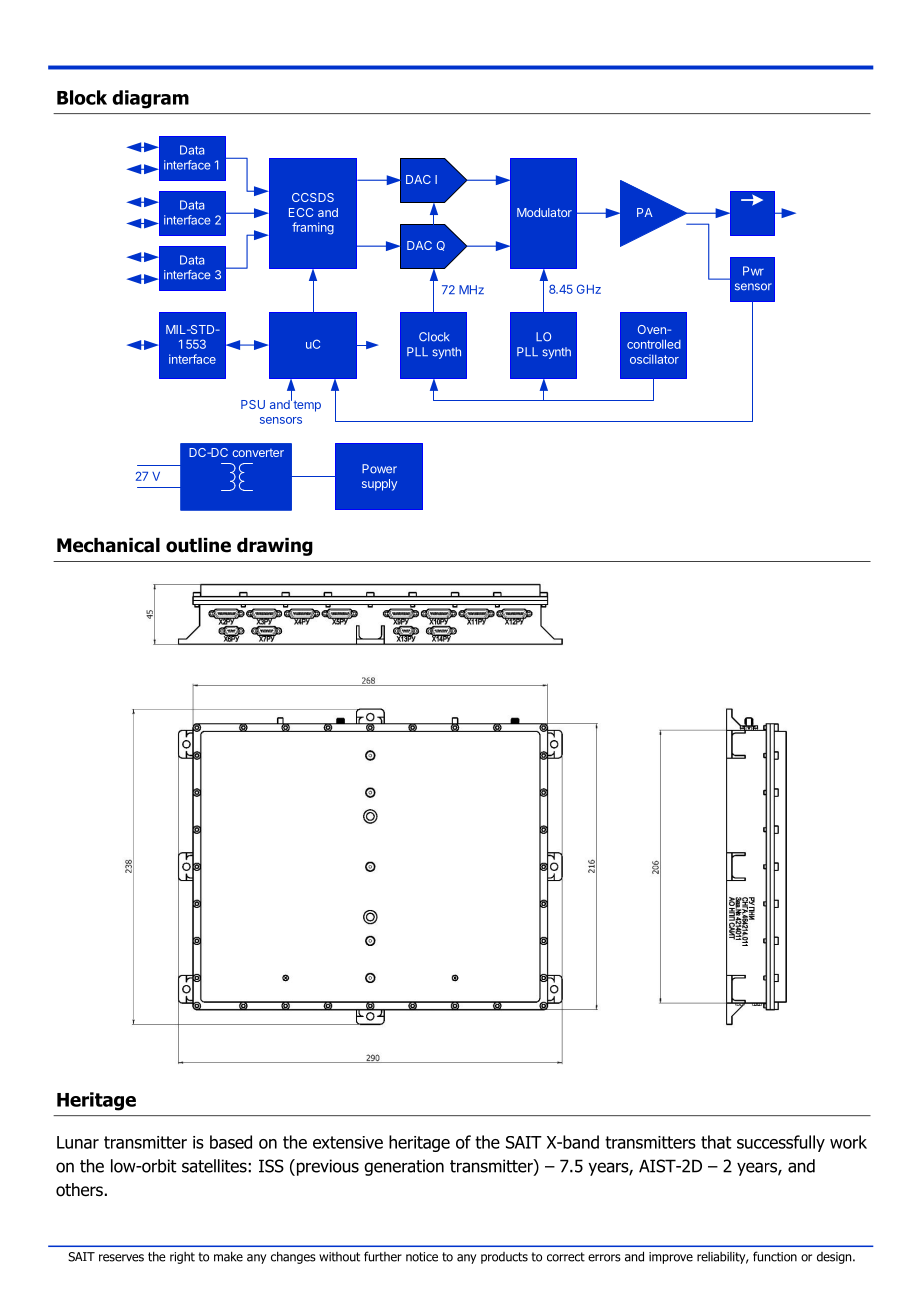 Image resolution: width=924 pixels, height=1308 pixels. Describe the element at coordinates (198, 545) in the screenshot. I see `outline` at that location.
